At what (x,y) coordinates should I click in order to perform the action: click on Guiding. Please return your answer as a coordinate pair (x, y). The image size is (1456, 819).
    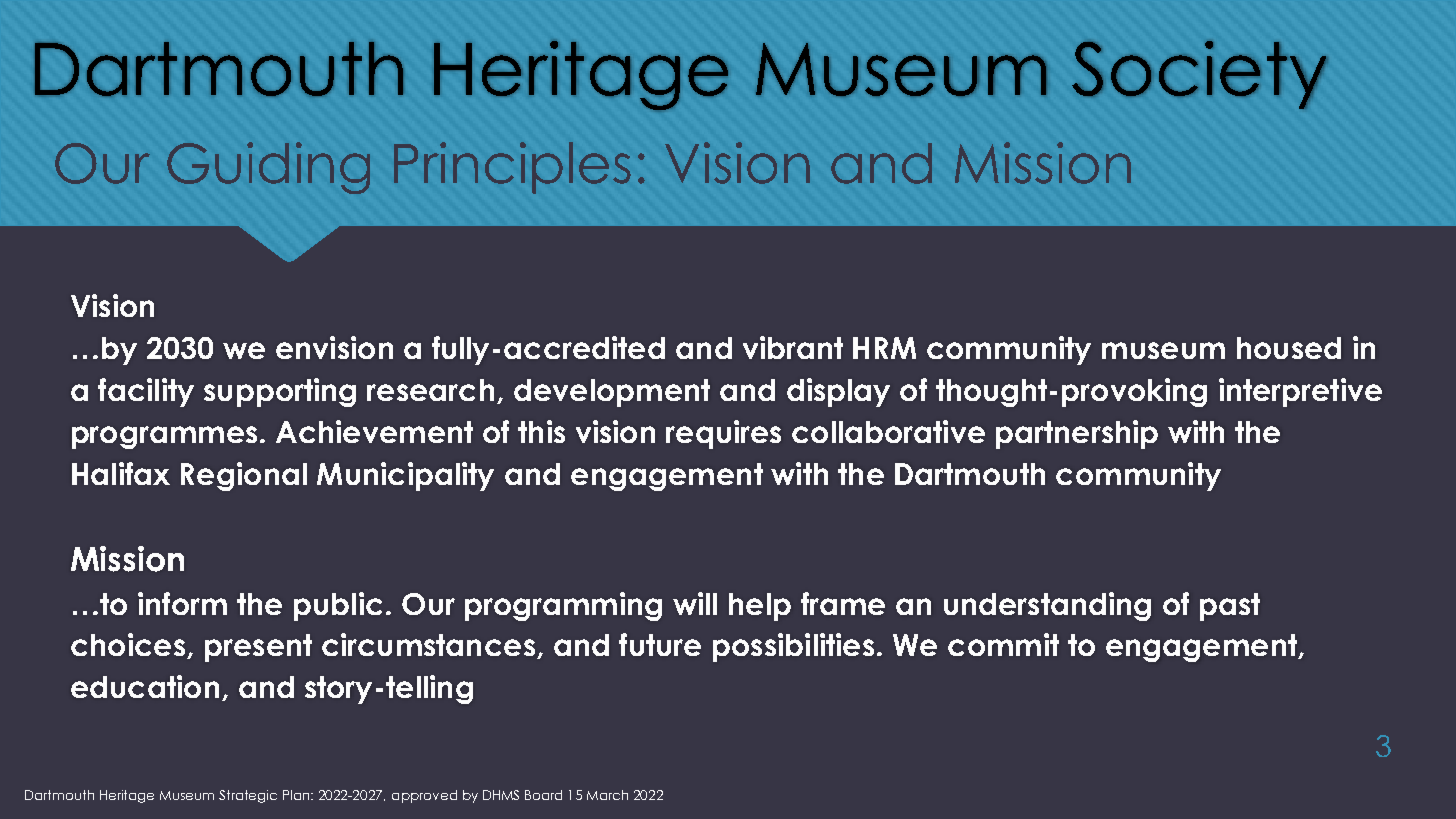
    Looking at the image, I should click on (268, 168).
